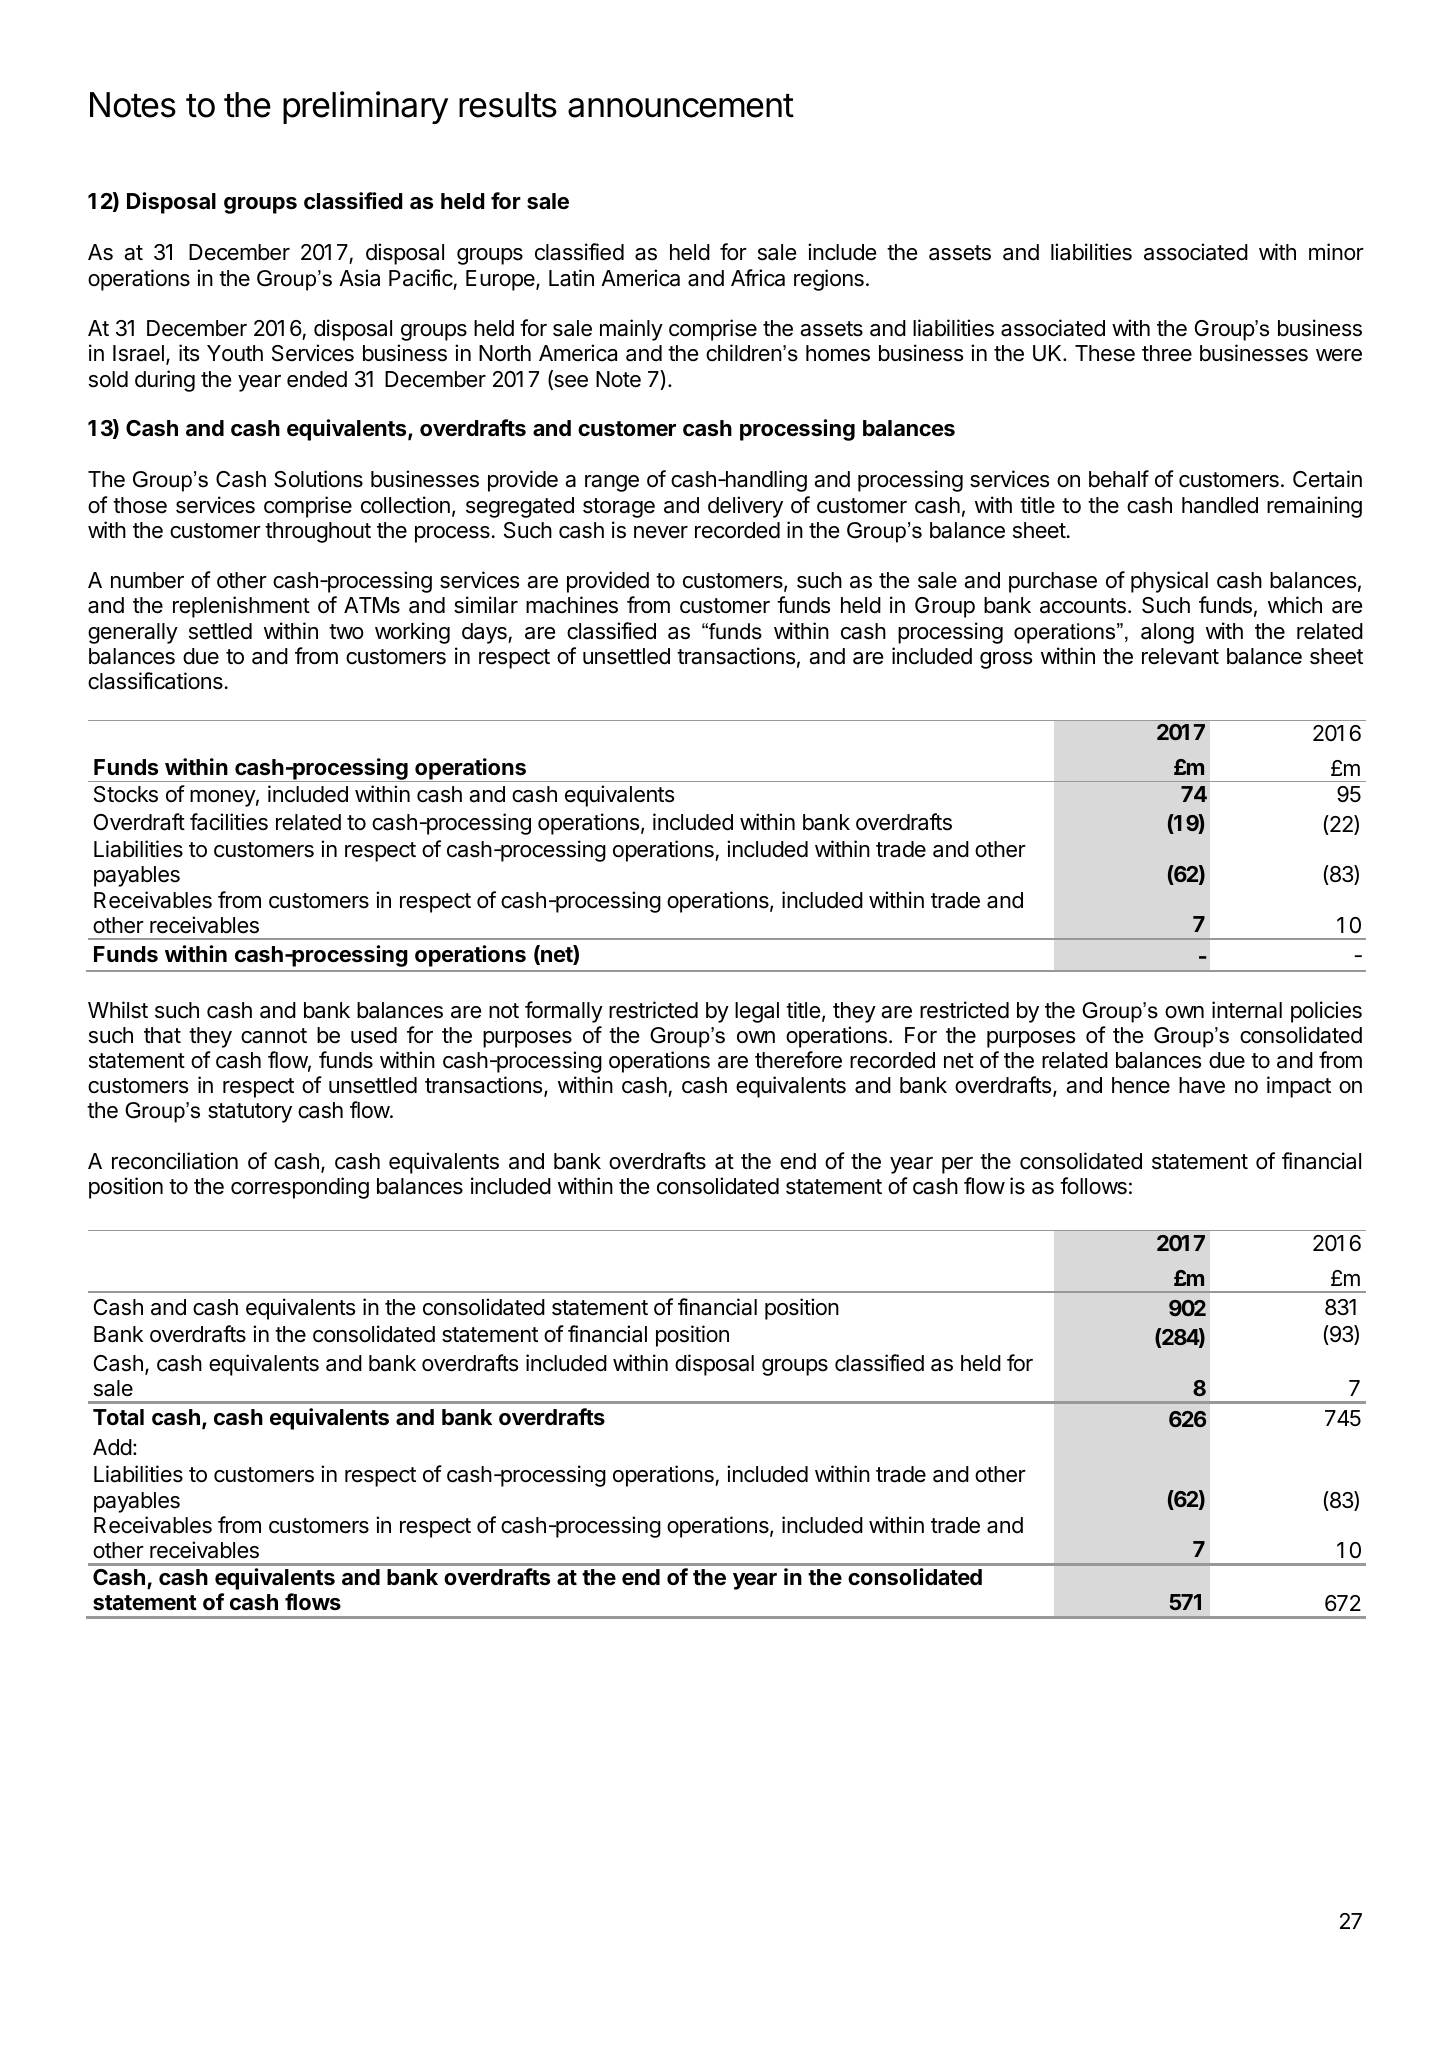 The height and width of the page is (2051, 1450). Describe the element at coordinates (365, 107) in the page. I see `preliminary` at that location.
